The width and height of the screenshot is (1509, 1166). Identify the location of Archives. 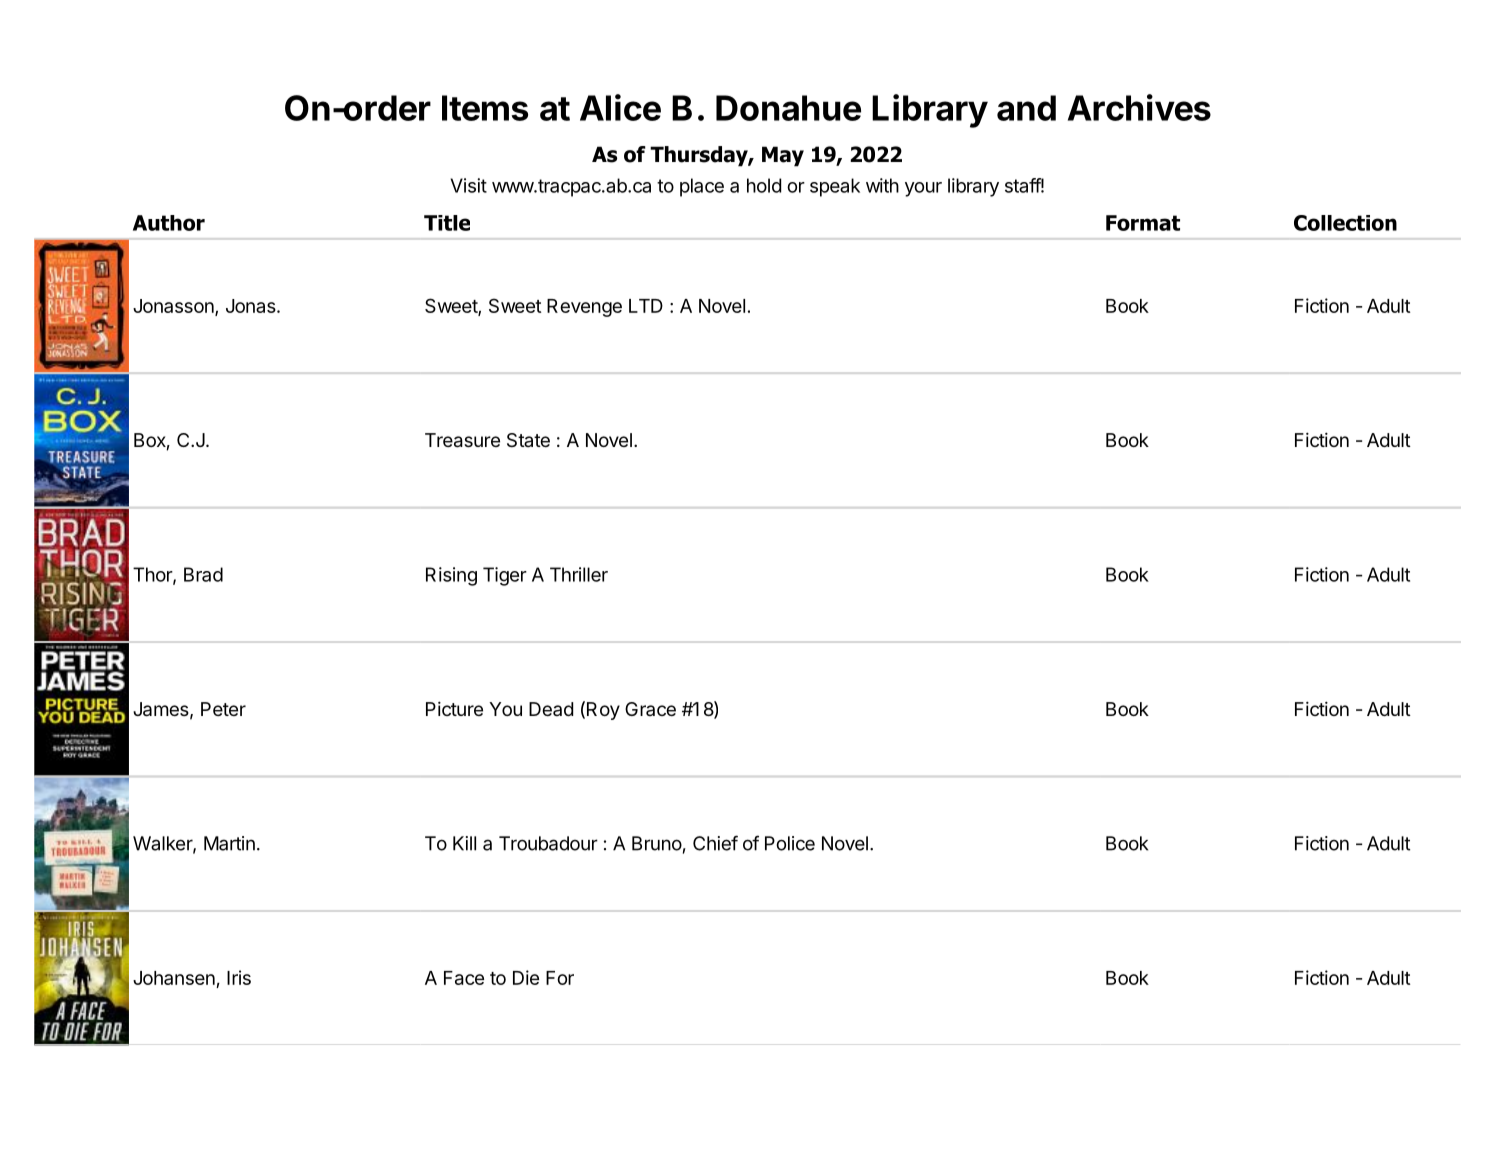
(1139, 107).
